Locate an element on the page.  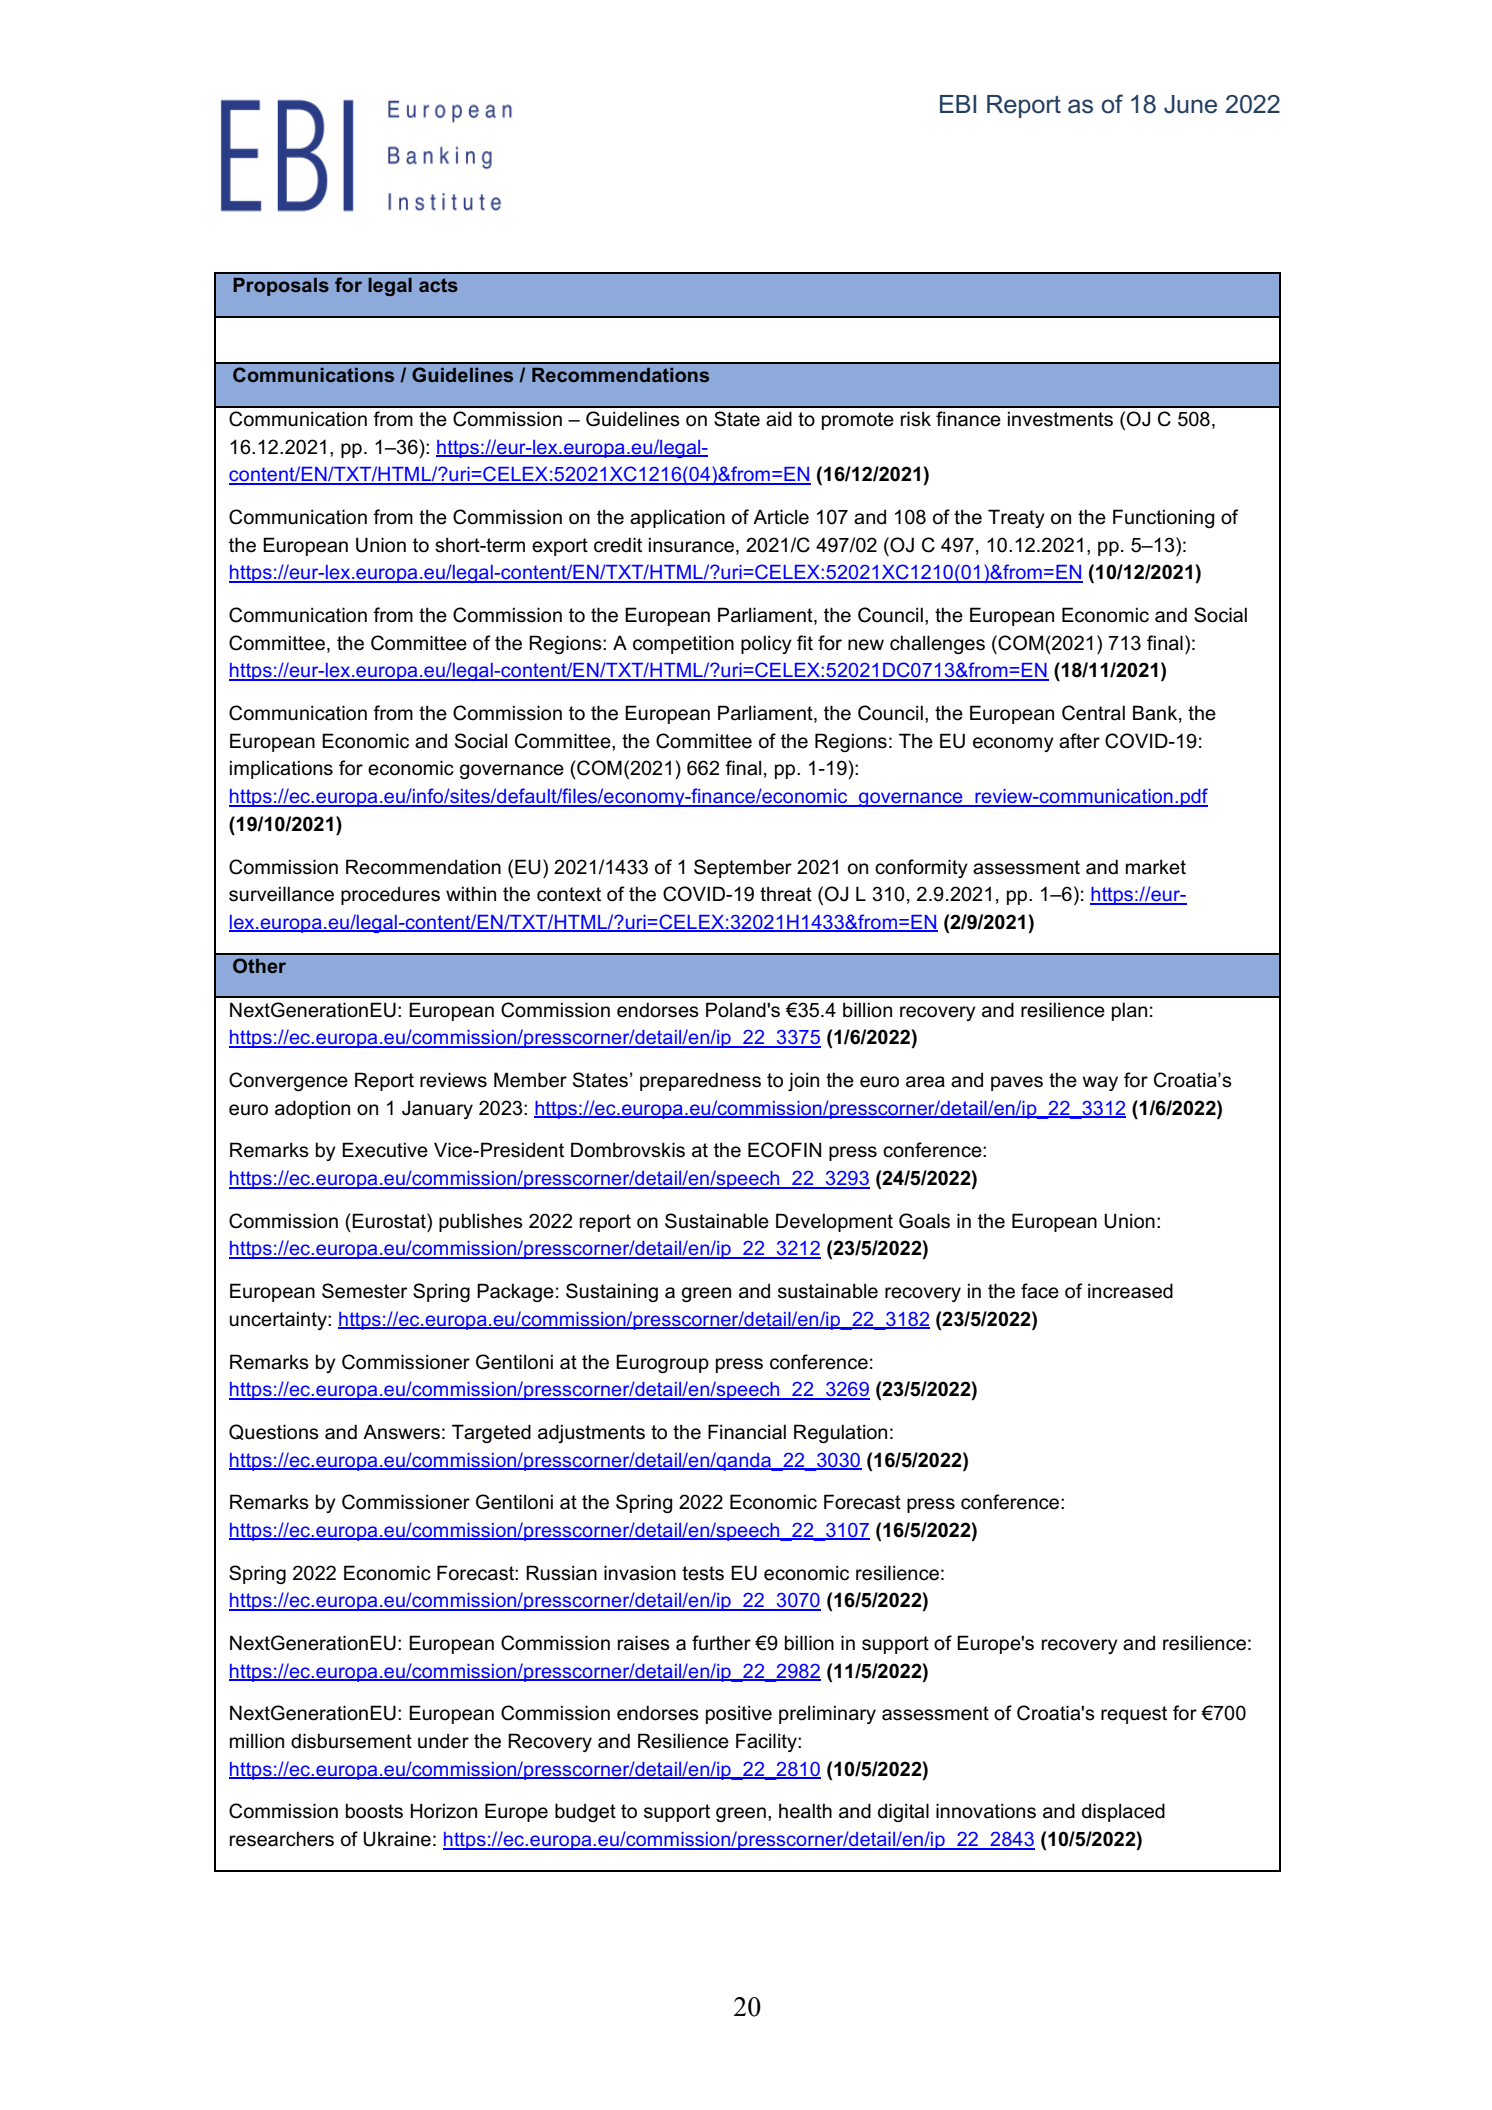
EBI is located at coordinates (958, 104).
